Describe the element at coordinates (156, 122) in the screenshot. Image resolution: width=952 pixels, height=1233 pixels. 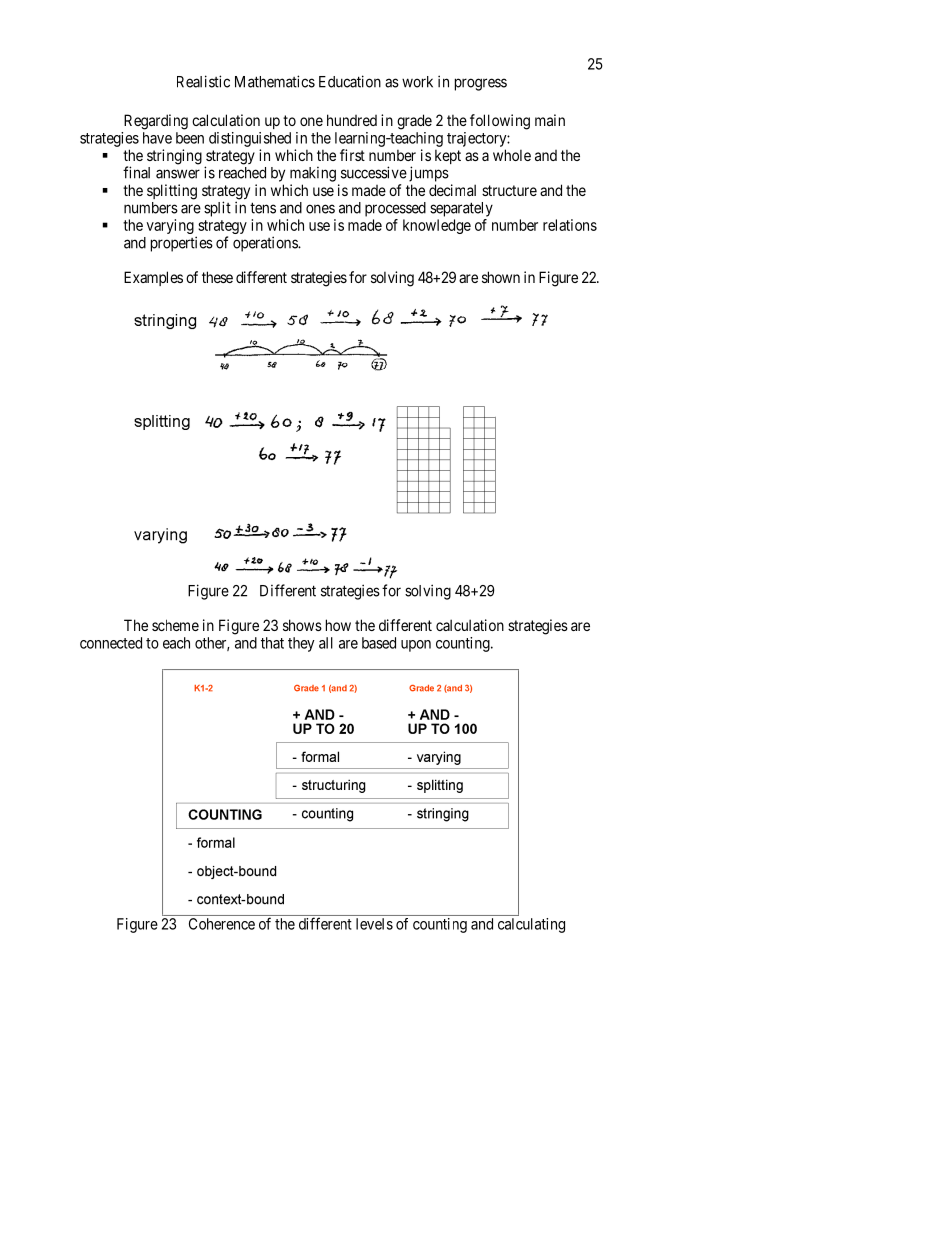
I see `Regarding` at that location.
